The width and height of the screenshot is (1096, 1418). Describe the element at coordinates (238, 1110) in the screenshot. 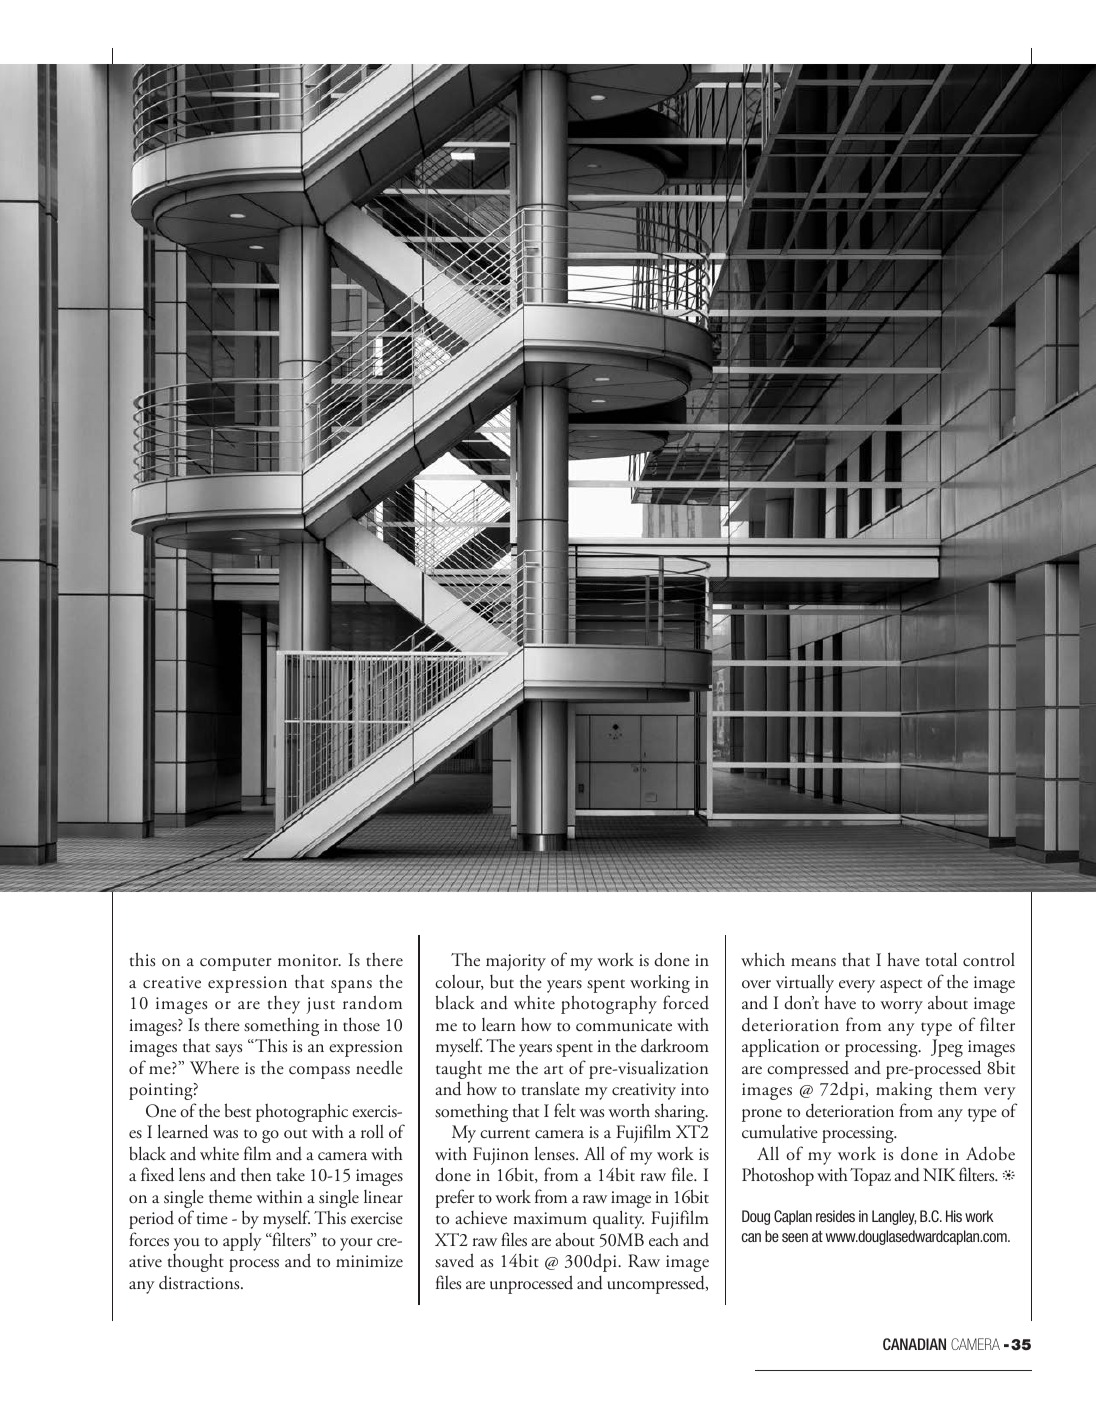

I see `best` at that location.
